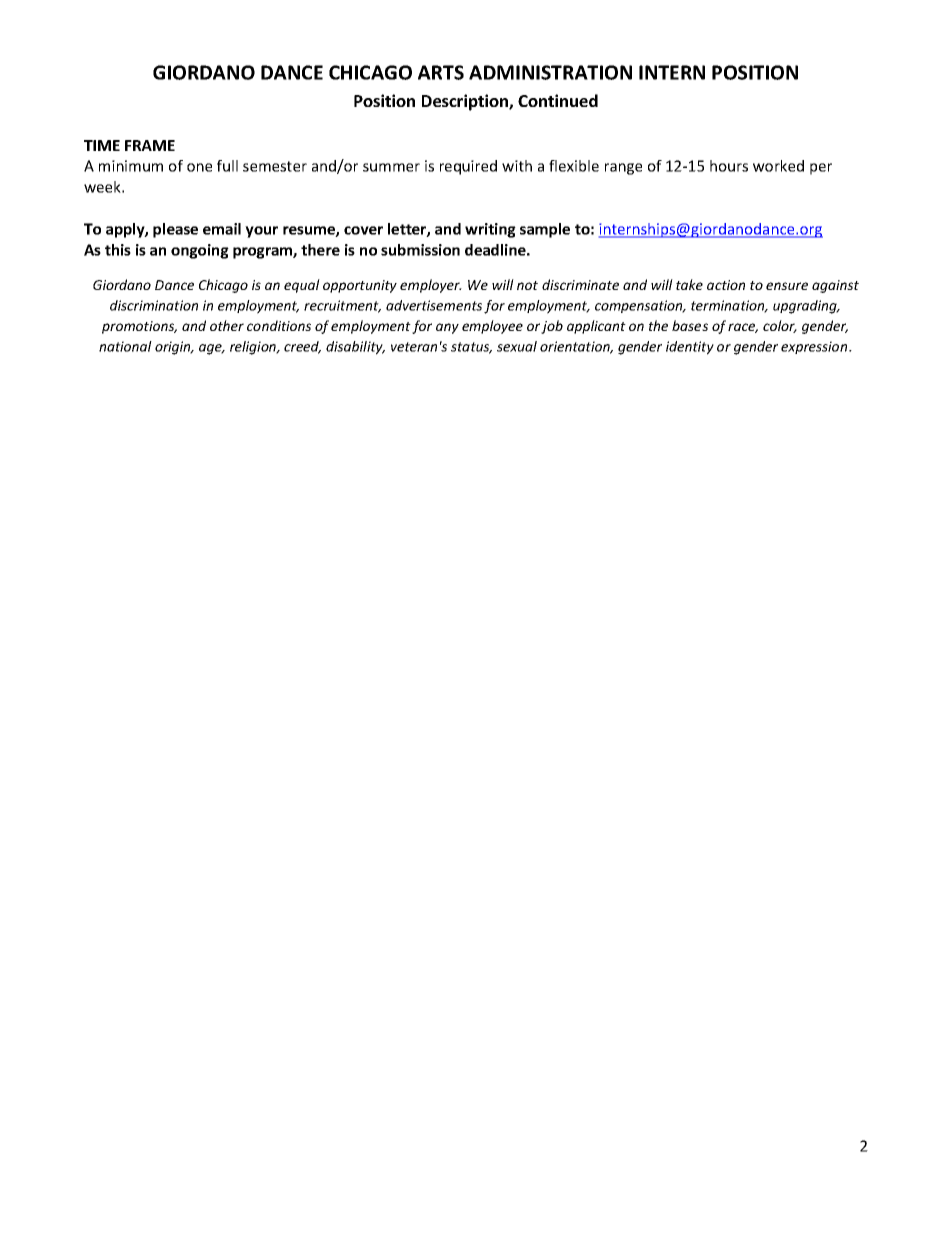 This image has height=1233, width=952. I want to click on ADMINISTRATION, so click(550, 72).
